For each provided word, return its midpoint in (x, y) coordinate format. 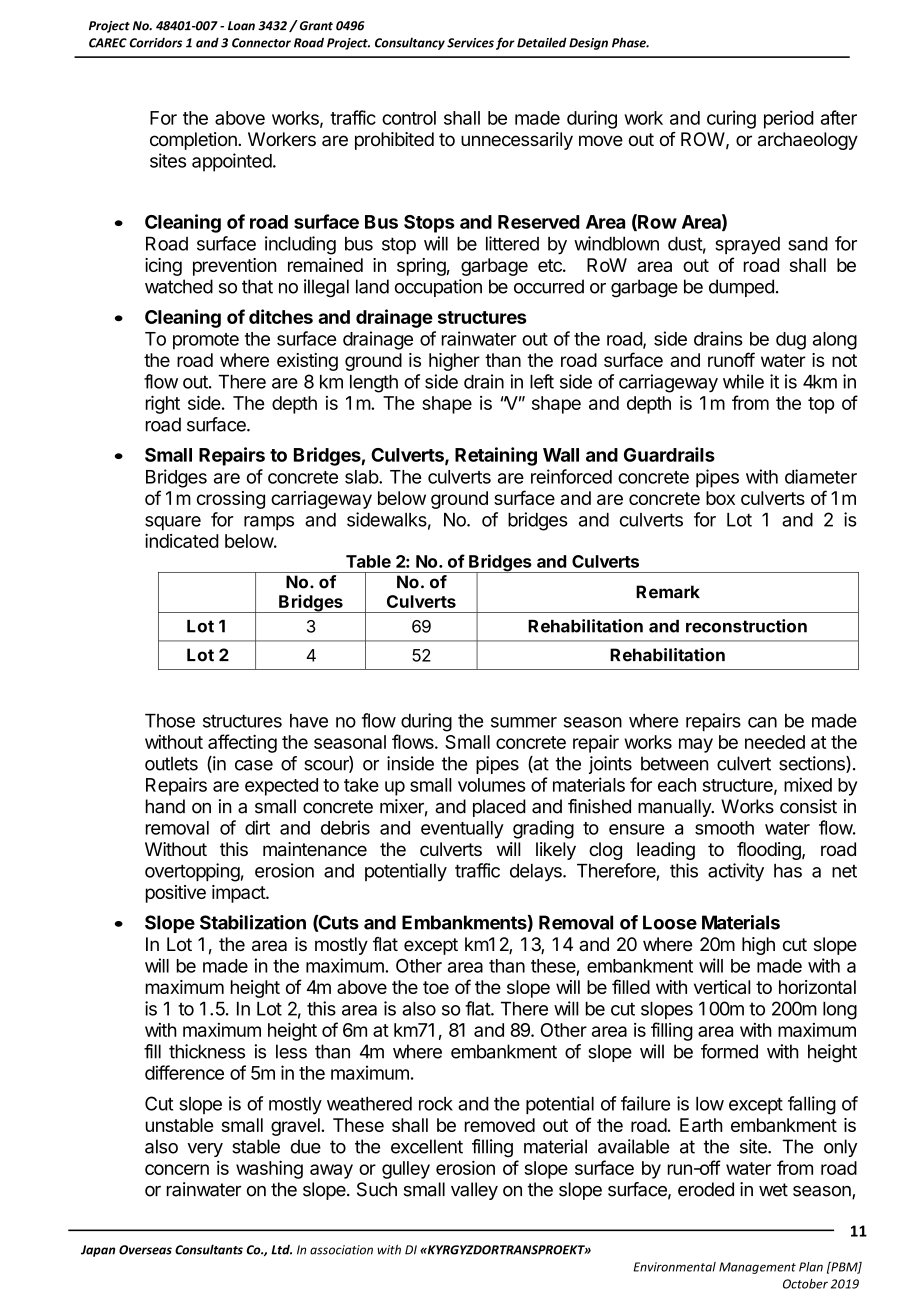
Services (470, 43)
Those (170, 721)
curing (731, 119)
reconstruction (746, 626)
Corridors (155, 43)
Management (757, 1268)
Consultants (209, 1249)
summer (524, 722)
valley (474, 1191)
